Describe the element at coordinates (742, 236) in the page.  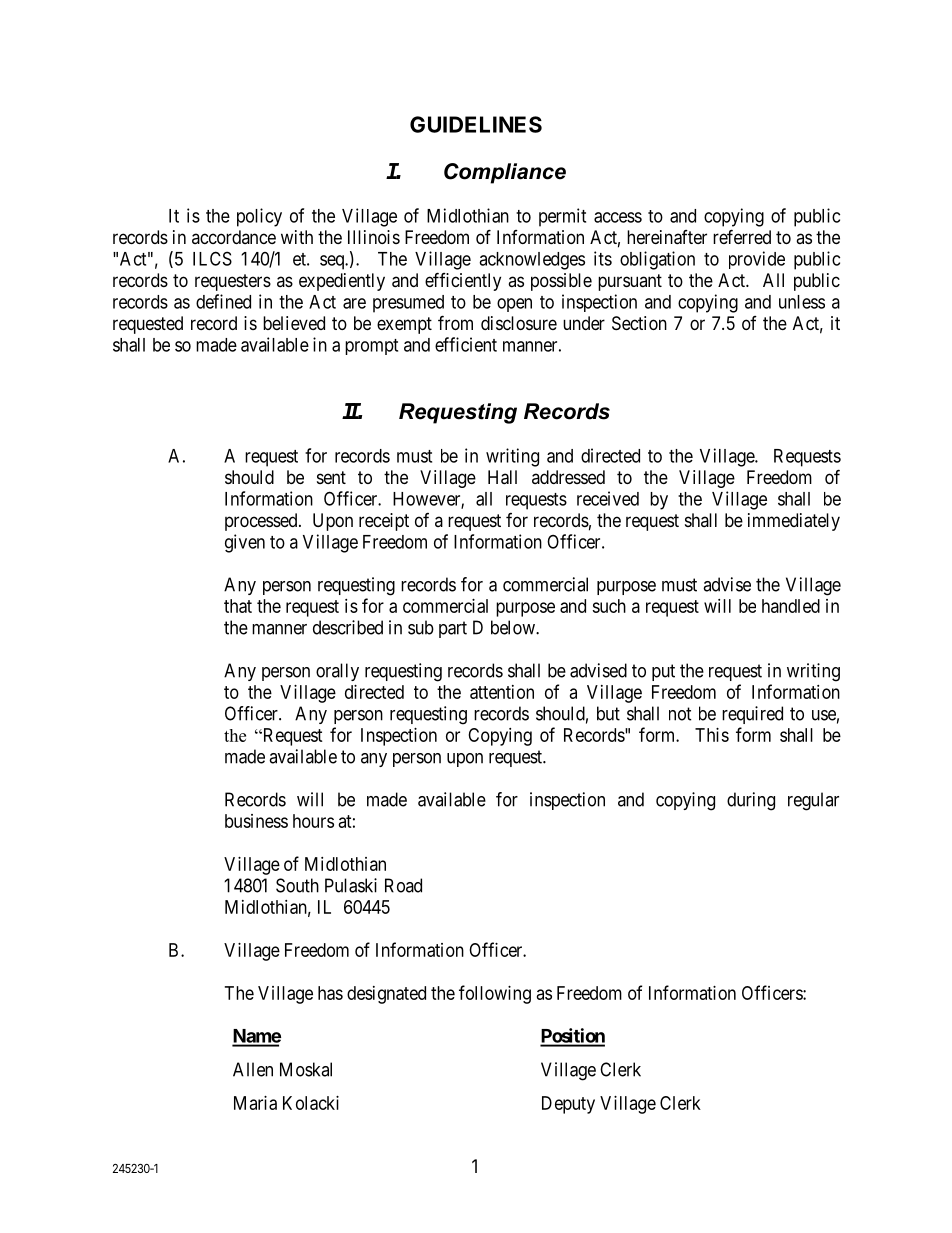
I see `referred` at that location.
